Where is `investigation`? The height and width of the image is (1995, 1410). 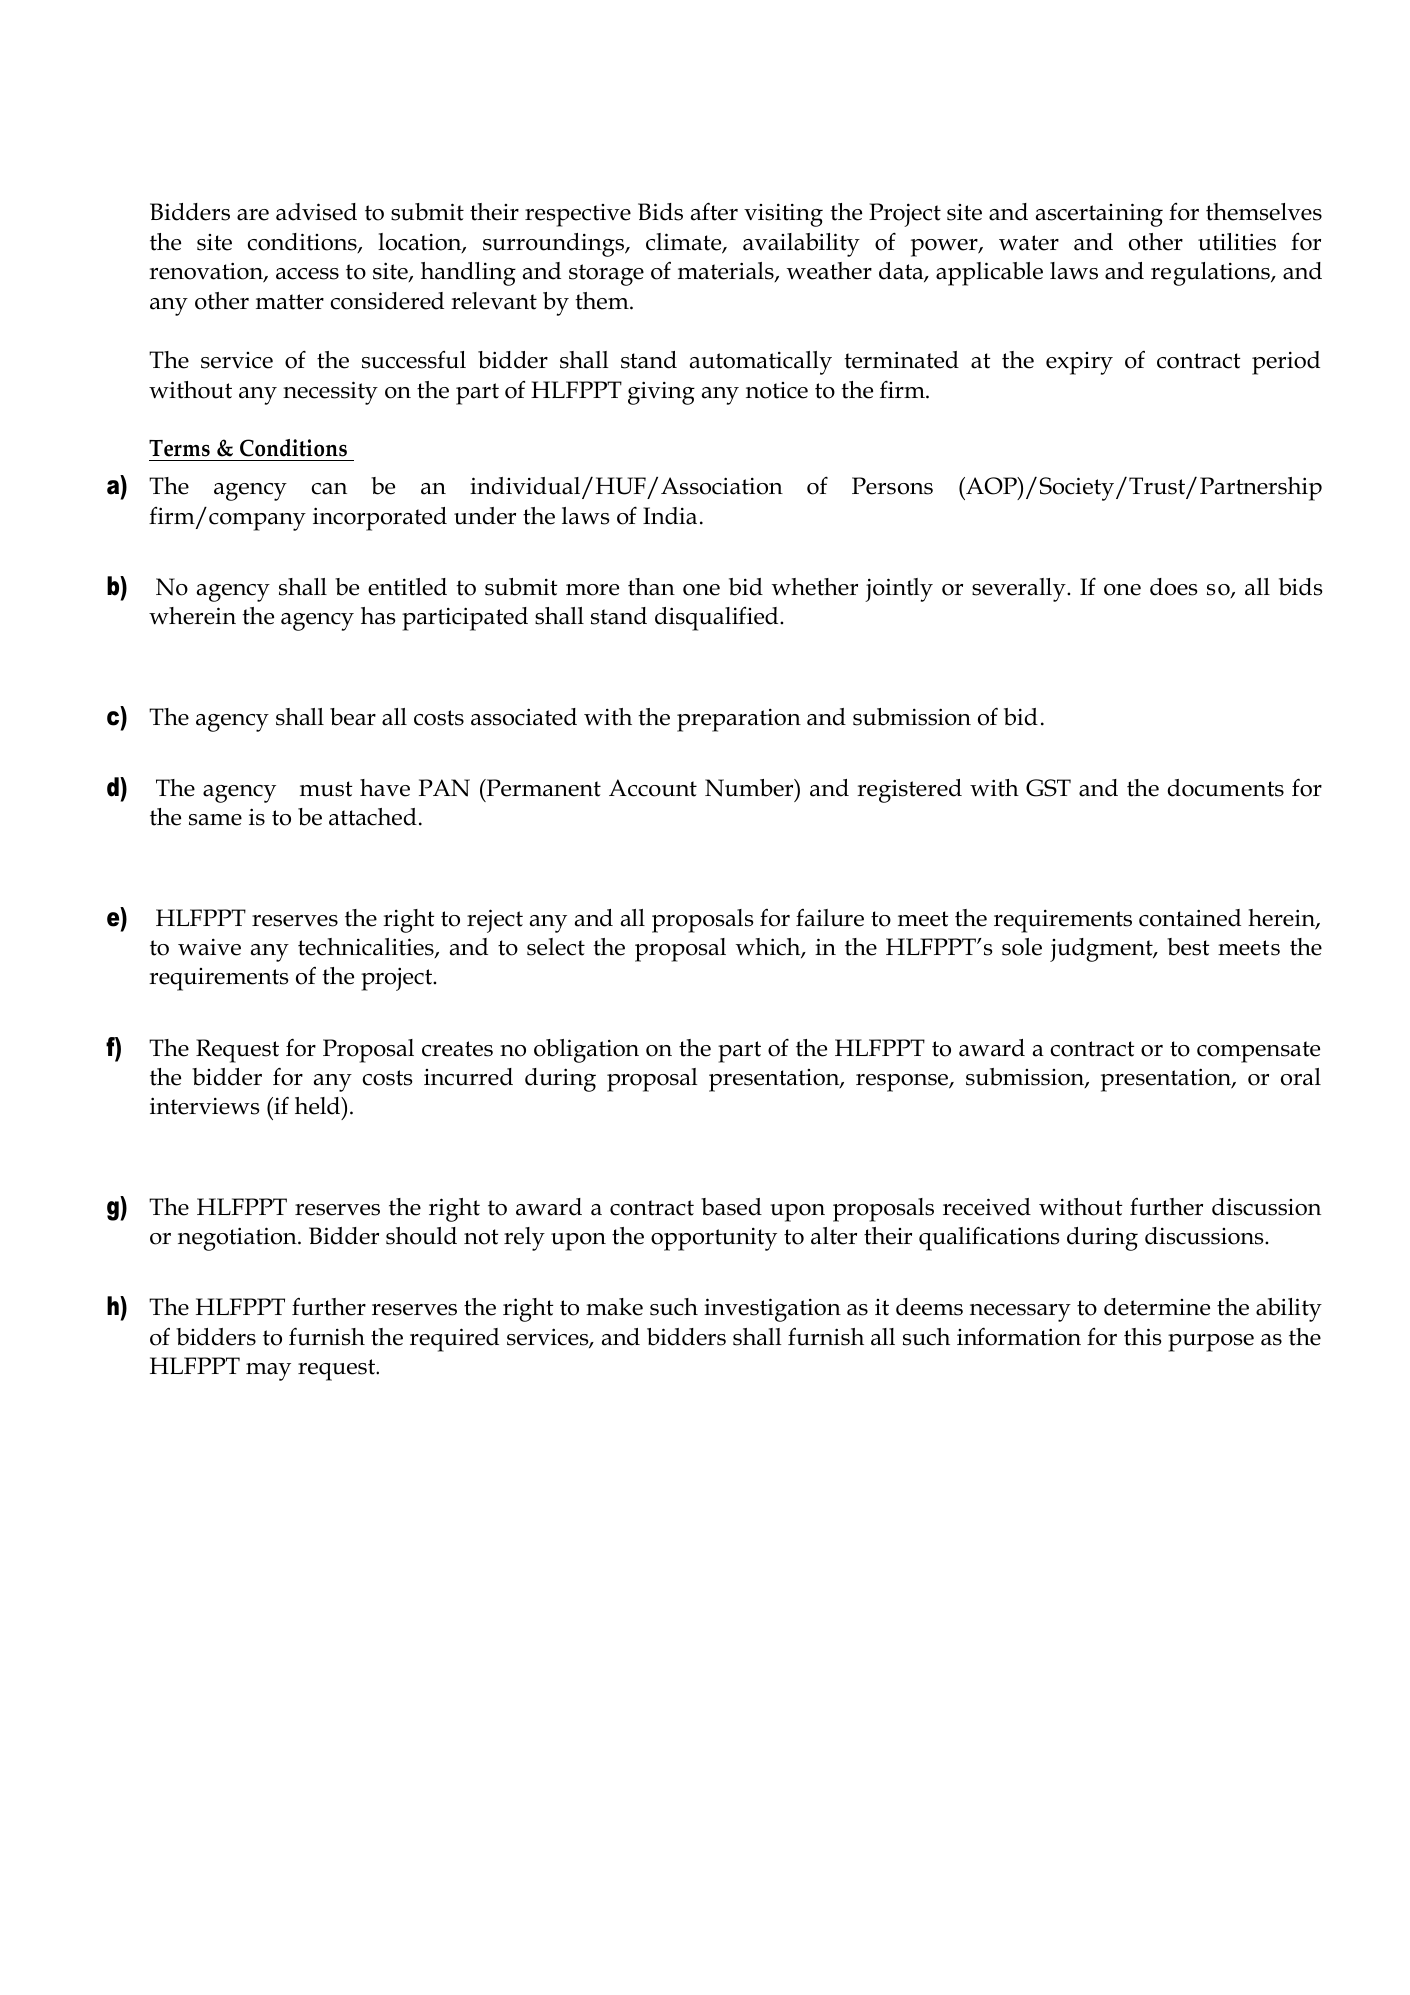
investigation is located at coordinates (772, 1310).
